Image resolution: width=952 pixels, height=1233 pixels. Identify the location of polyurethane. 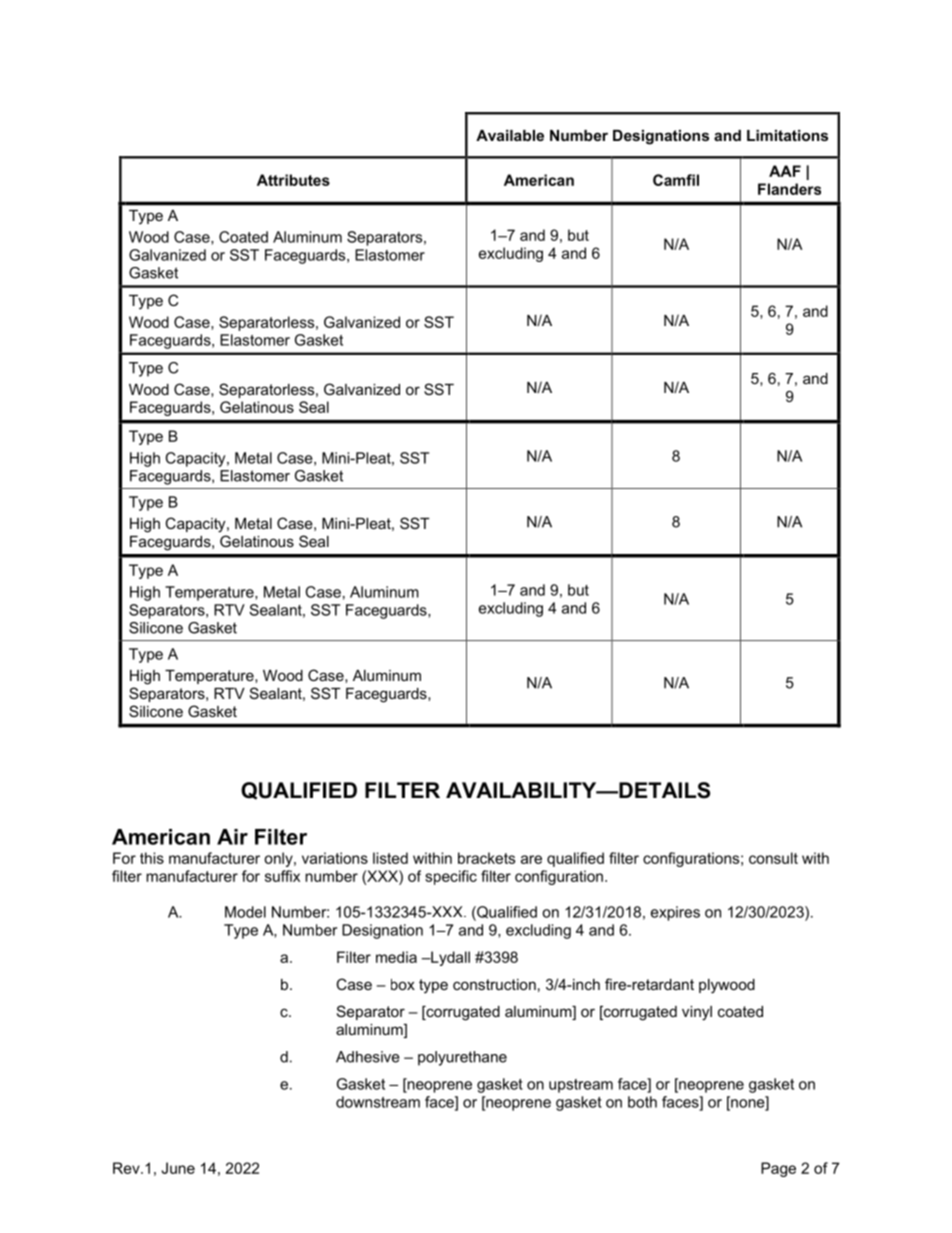
(462, 1058).
